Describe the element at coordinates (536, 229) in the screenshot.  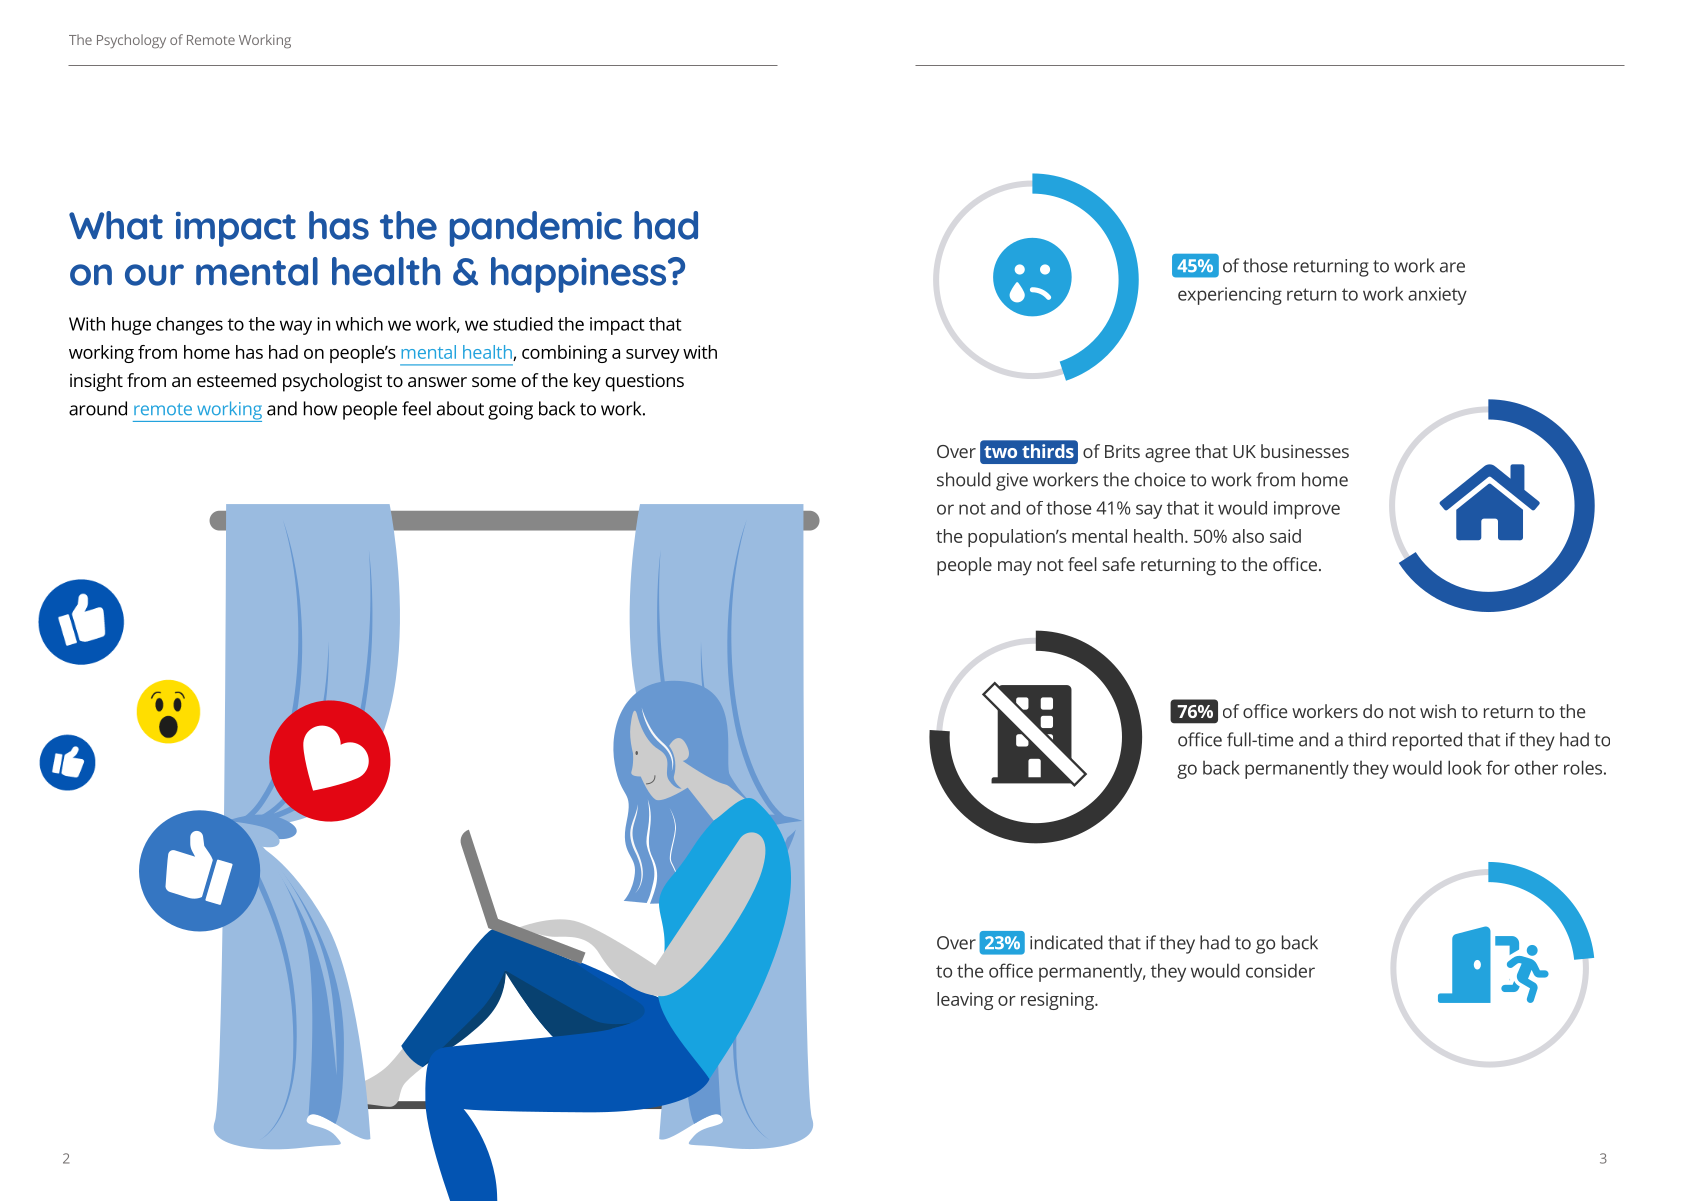
I see `pandemic` at that location.
